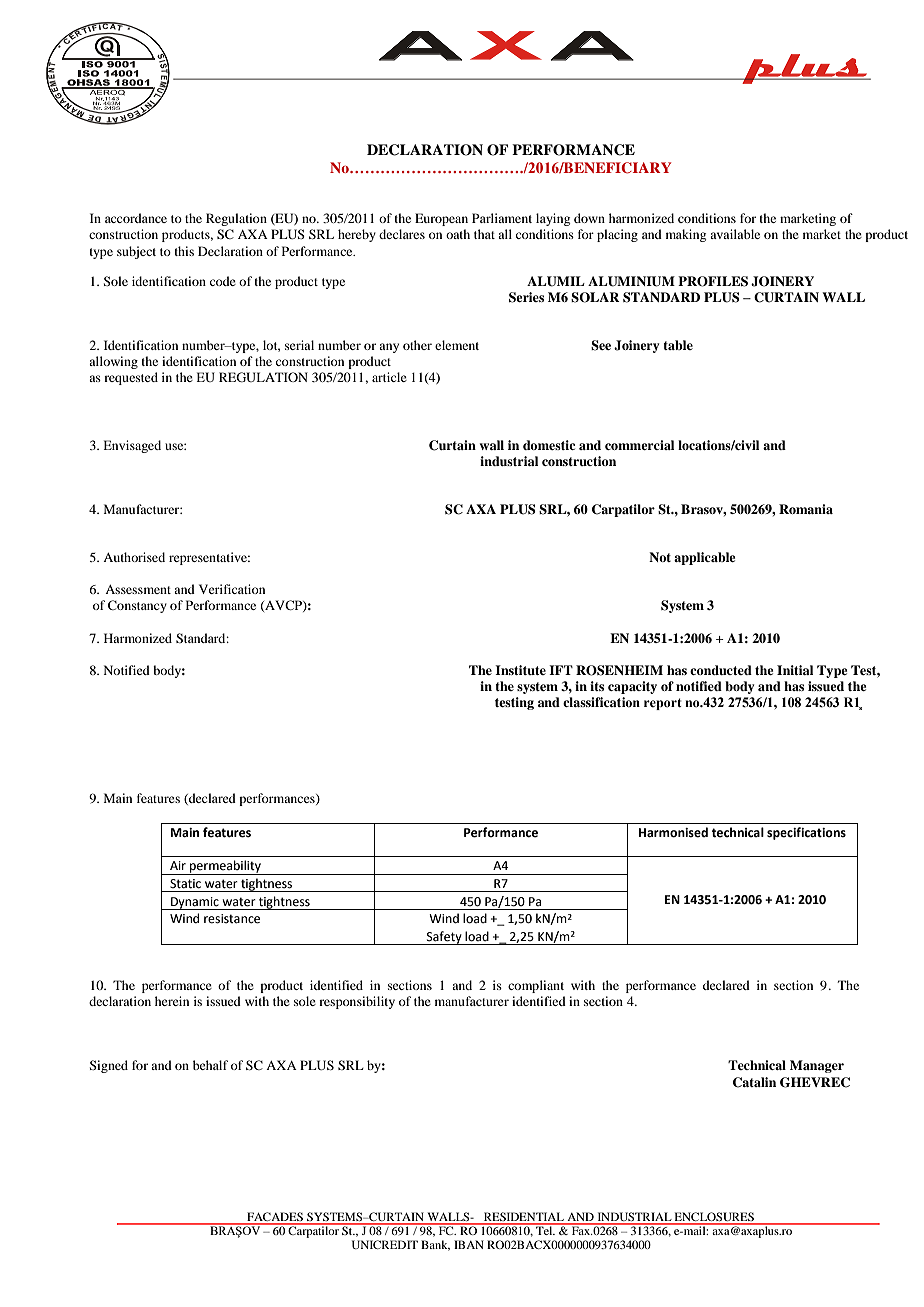 The height and width of the screenshot is (1307, 924). What do you see at coordinates (469, 1244) in the screenshot?
I see `IBAN` at bounding box center [469, 1244].
